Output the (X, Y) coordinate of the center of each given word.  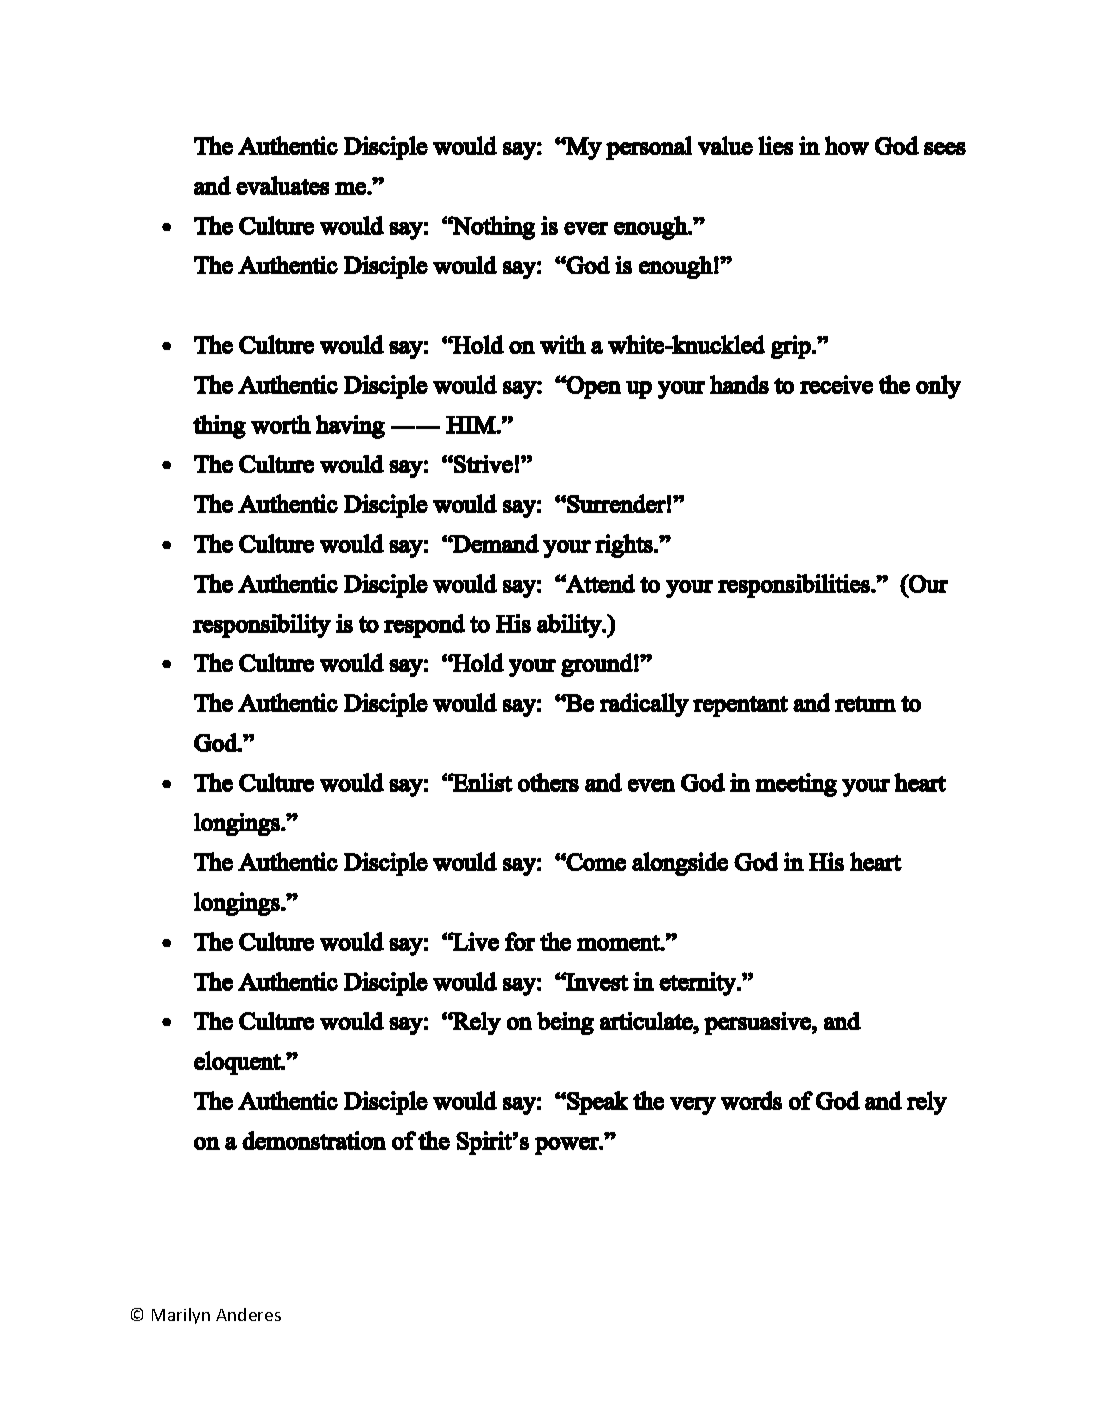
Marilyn (181, 1316)
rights (625, 546)
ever (586, 228)
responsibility (262, 626)
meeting (796, 785)
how (847, 145)
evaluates (282, 185)
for (520, 941)
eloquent (238, 1063)
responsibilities (795, 586)
